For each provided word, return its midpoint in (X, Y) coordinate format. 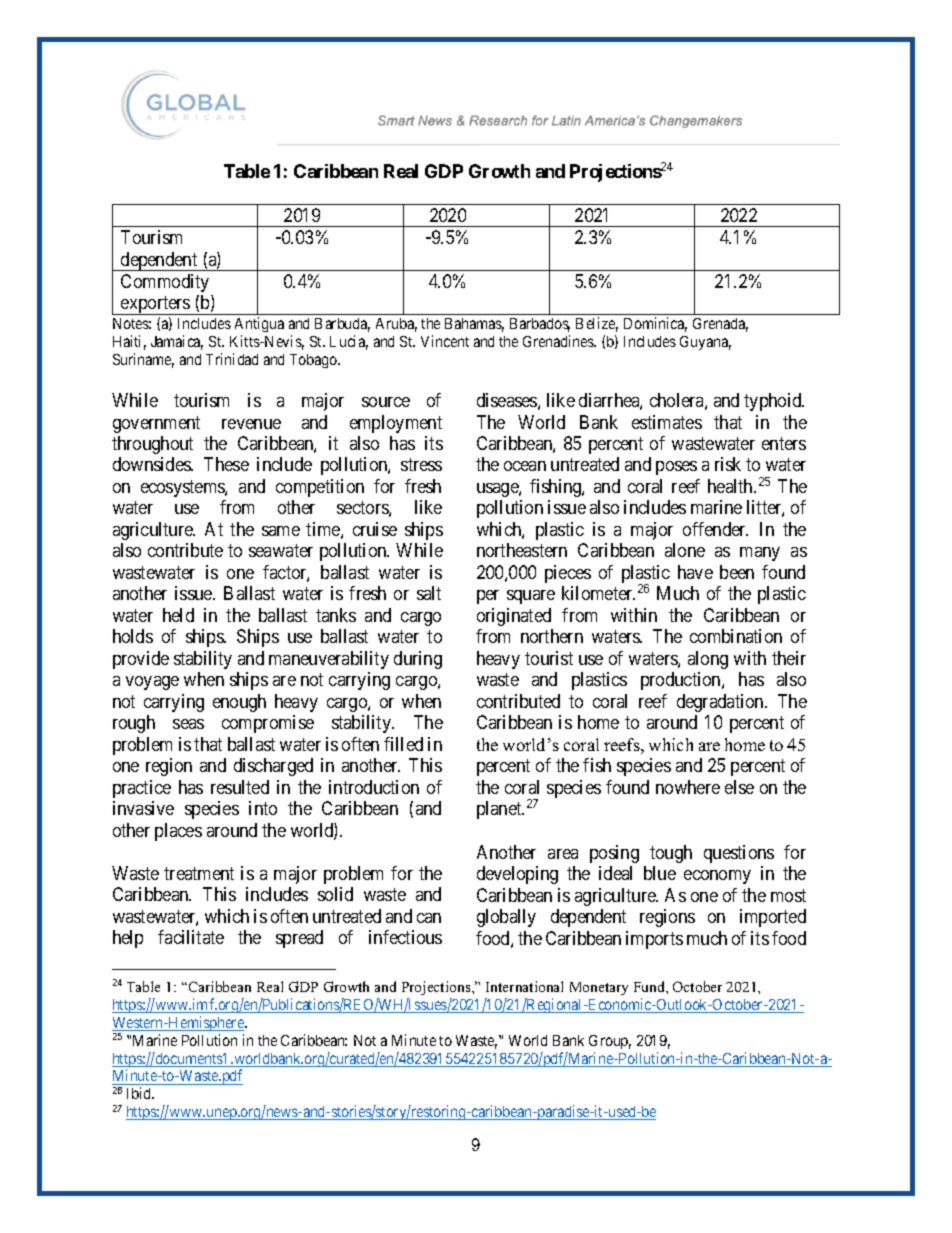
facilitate (191, 937)
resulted (240, 787)
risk (728, 464)
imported (773, 918)
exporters (155, 305)
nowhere (688, 787)
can (429, 918)
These (226, 464)
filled (403, 744)
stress (421, 465)
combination (736, 636)
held (178, 615)
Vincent (445, 341)
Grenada (720, 325)
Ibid (140, 1093)
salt (429, 593)
